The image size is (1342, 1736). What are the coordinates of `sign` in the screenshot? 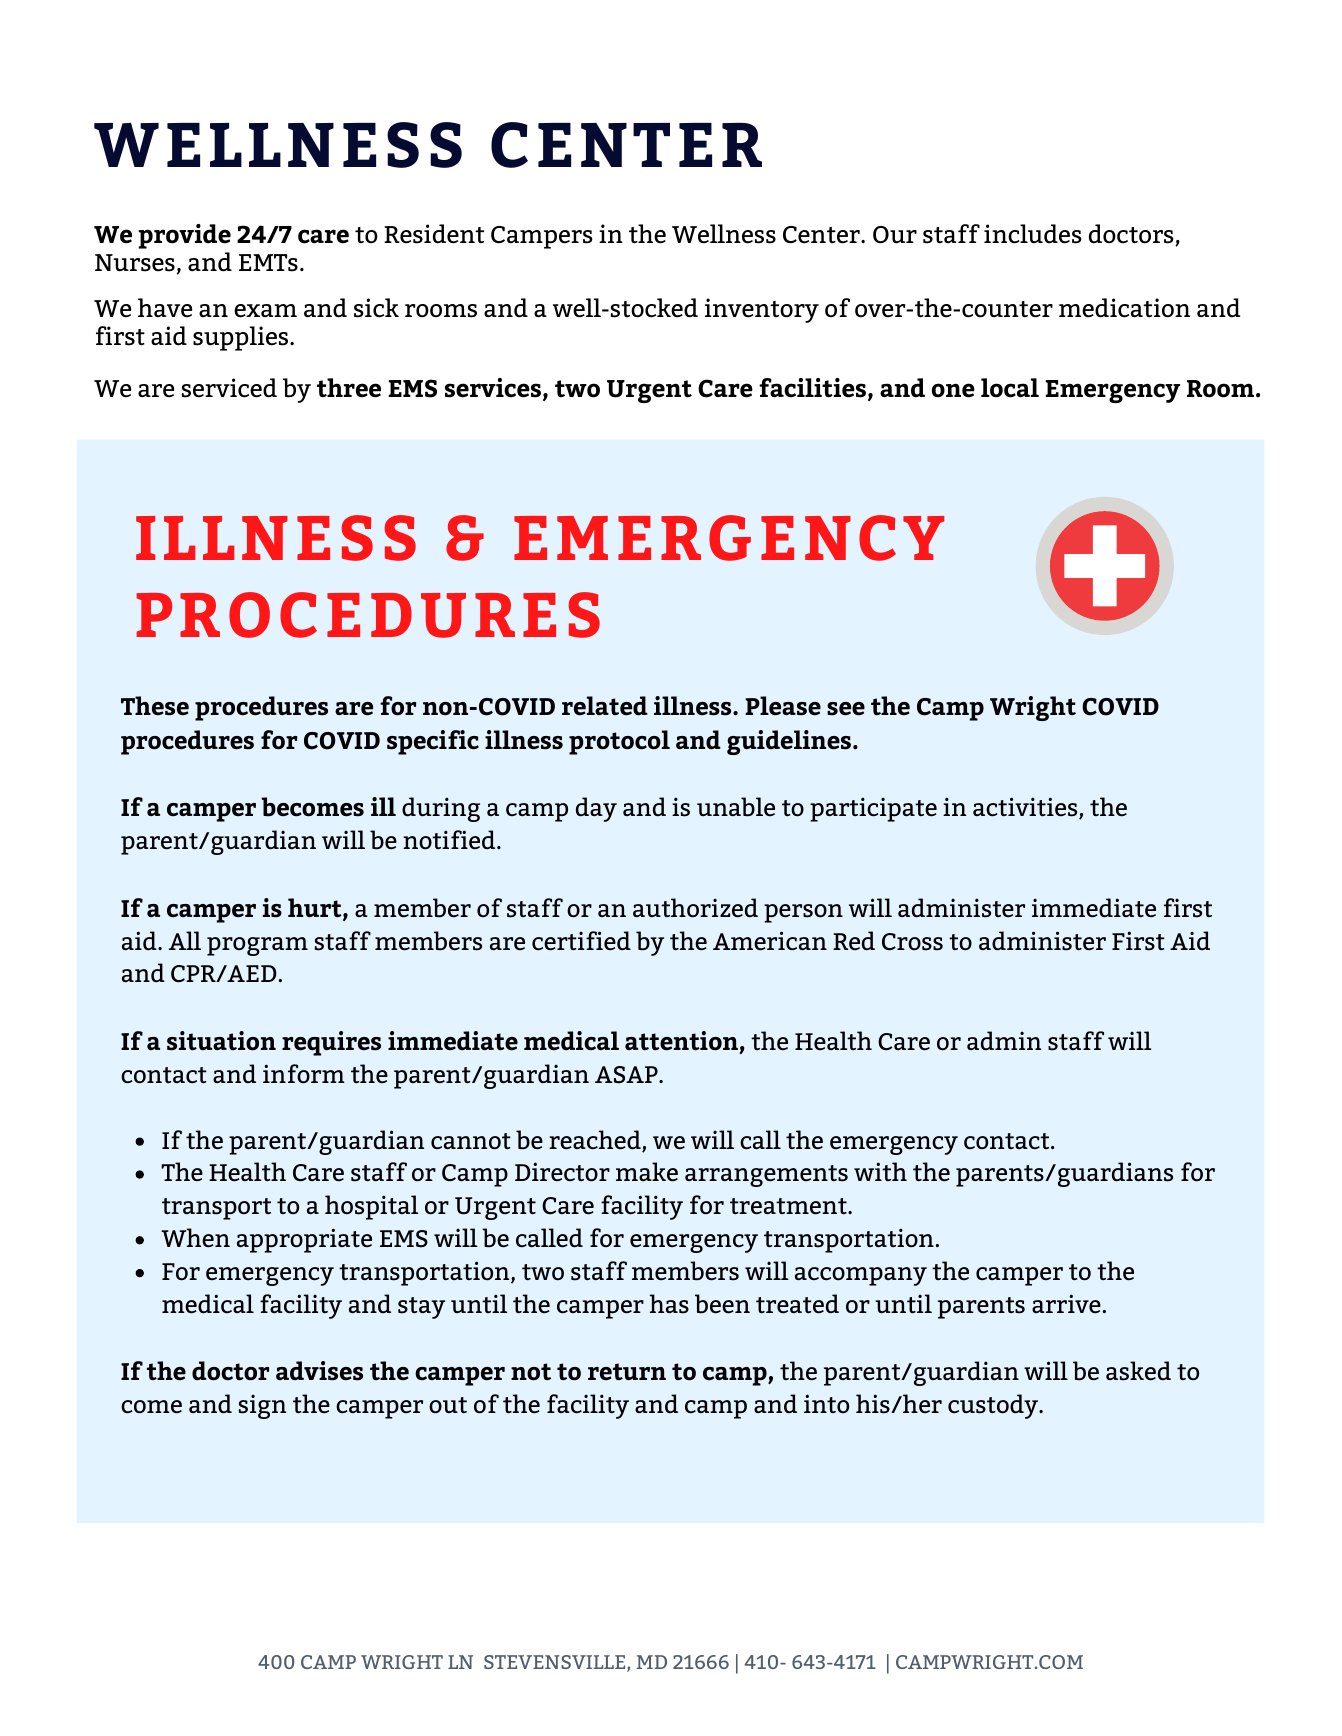 It's located at (262, 1406).
